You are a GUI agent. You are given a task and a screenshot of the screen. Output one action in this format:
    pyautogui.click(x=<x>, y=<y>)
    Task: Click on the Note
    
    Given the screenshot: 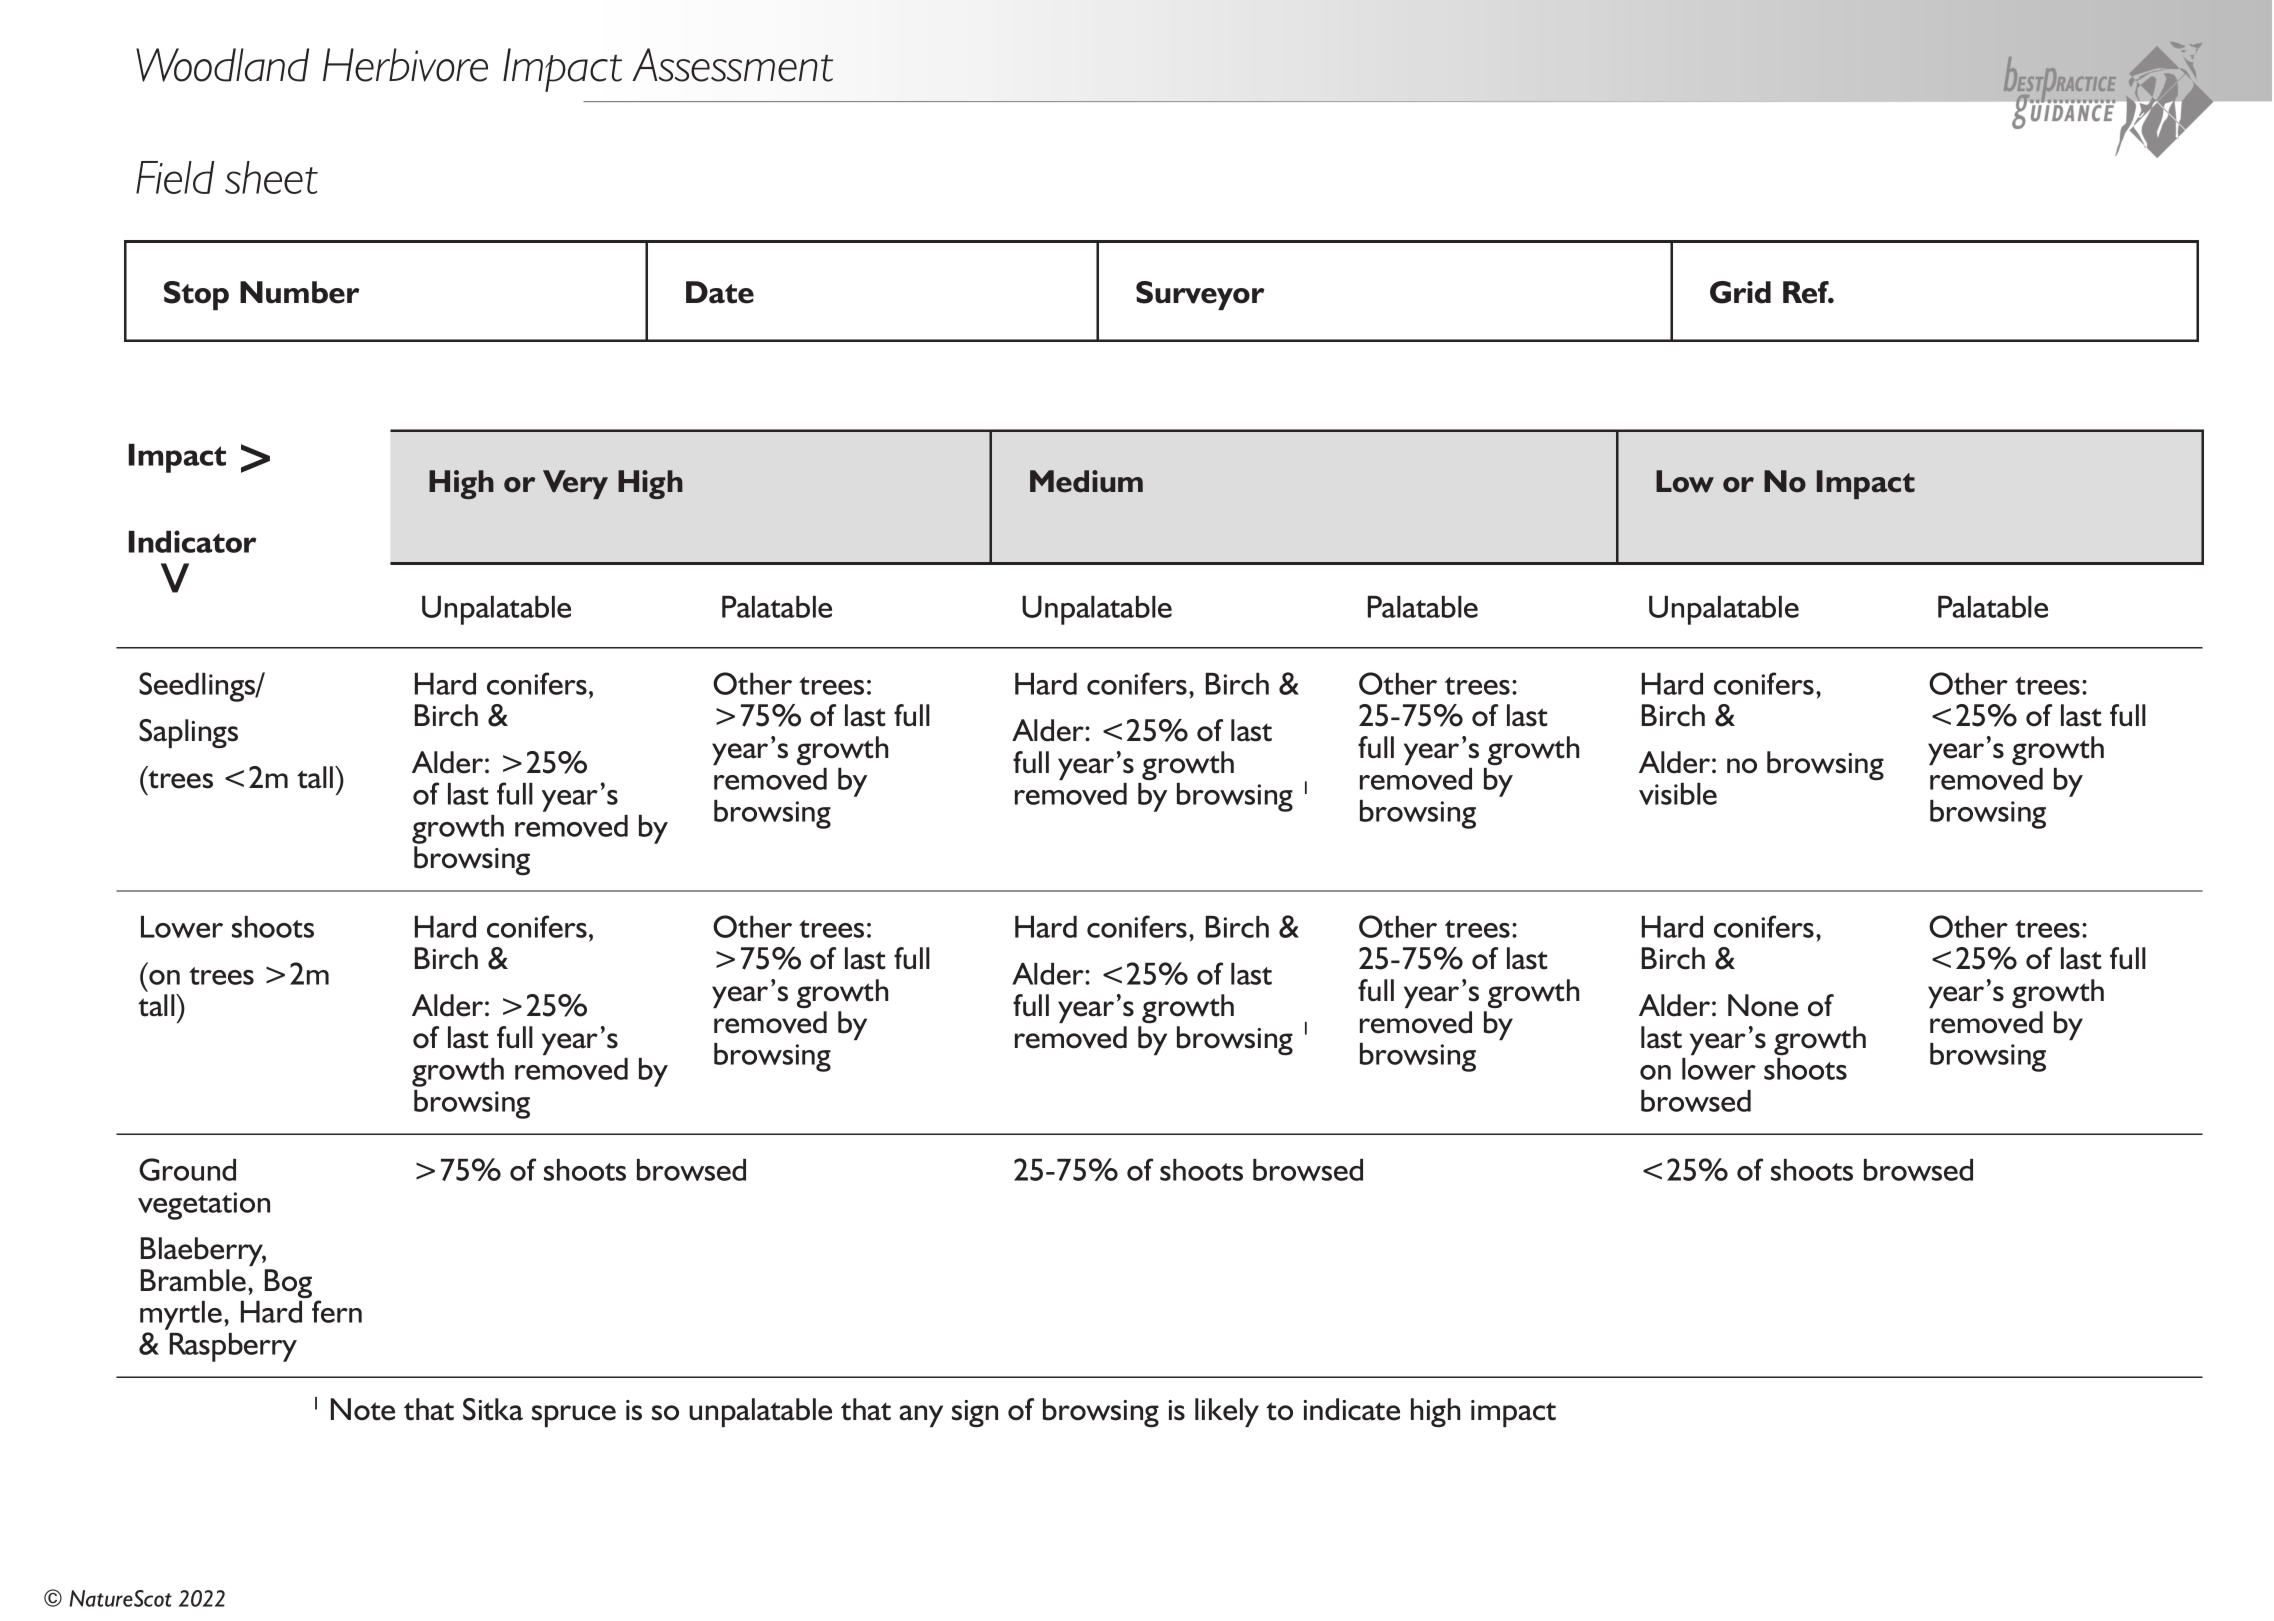 What is the action you would take?
    pyautogui.click(x=363, y=1409)
